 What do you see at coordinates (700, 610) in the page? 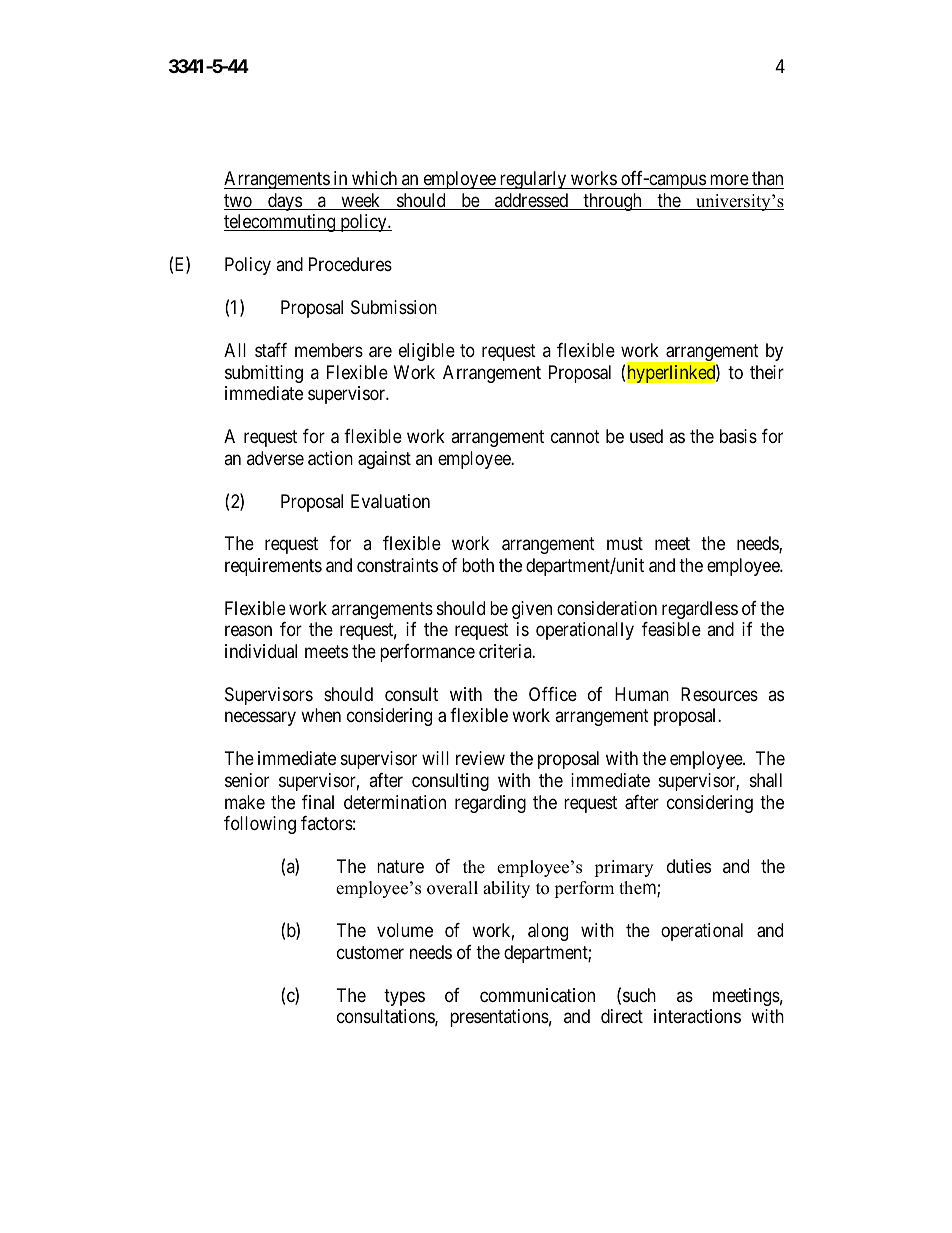
I see `regardless` at bounding box center [700, 610].
